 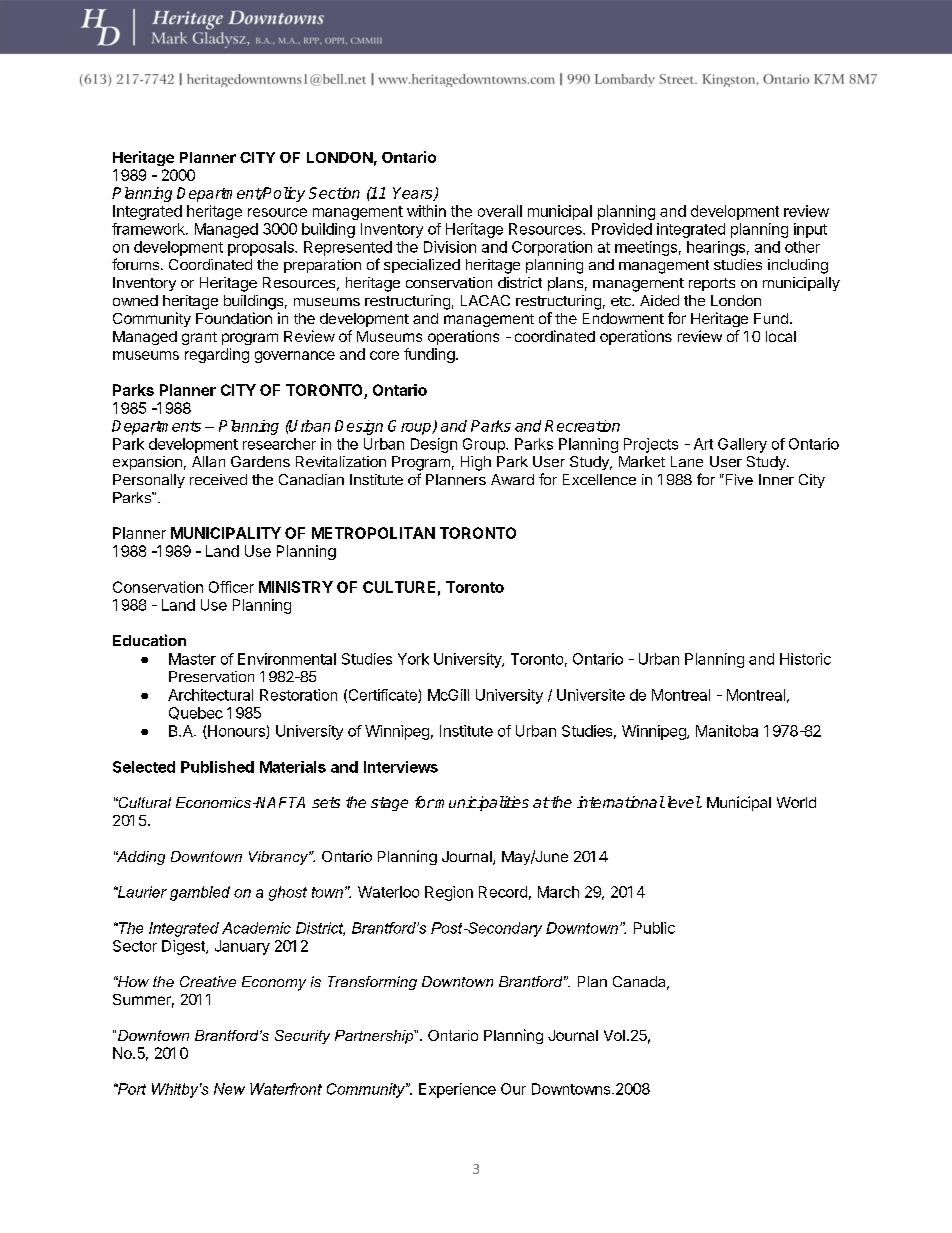 I want to click on hearings, so click(x=716, y=248).
